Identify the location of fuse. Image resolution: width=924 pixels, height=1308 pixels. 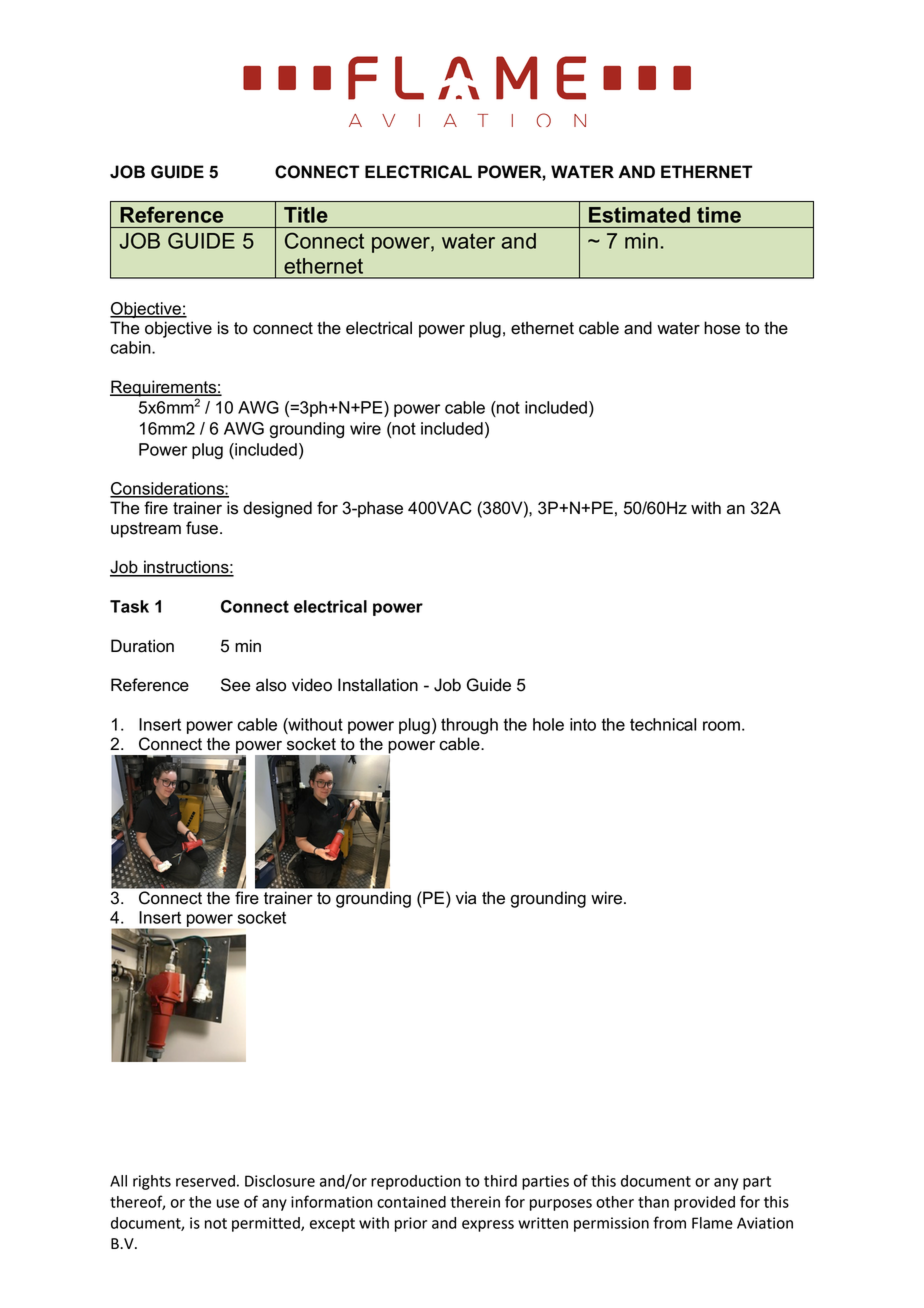
(202, 528).
